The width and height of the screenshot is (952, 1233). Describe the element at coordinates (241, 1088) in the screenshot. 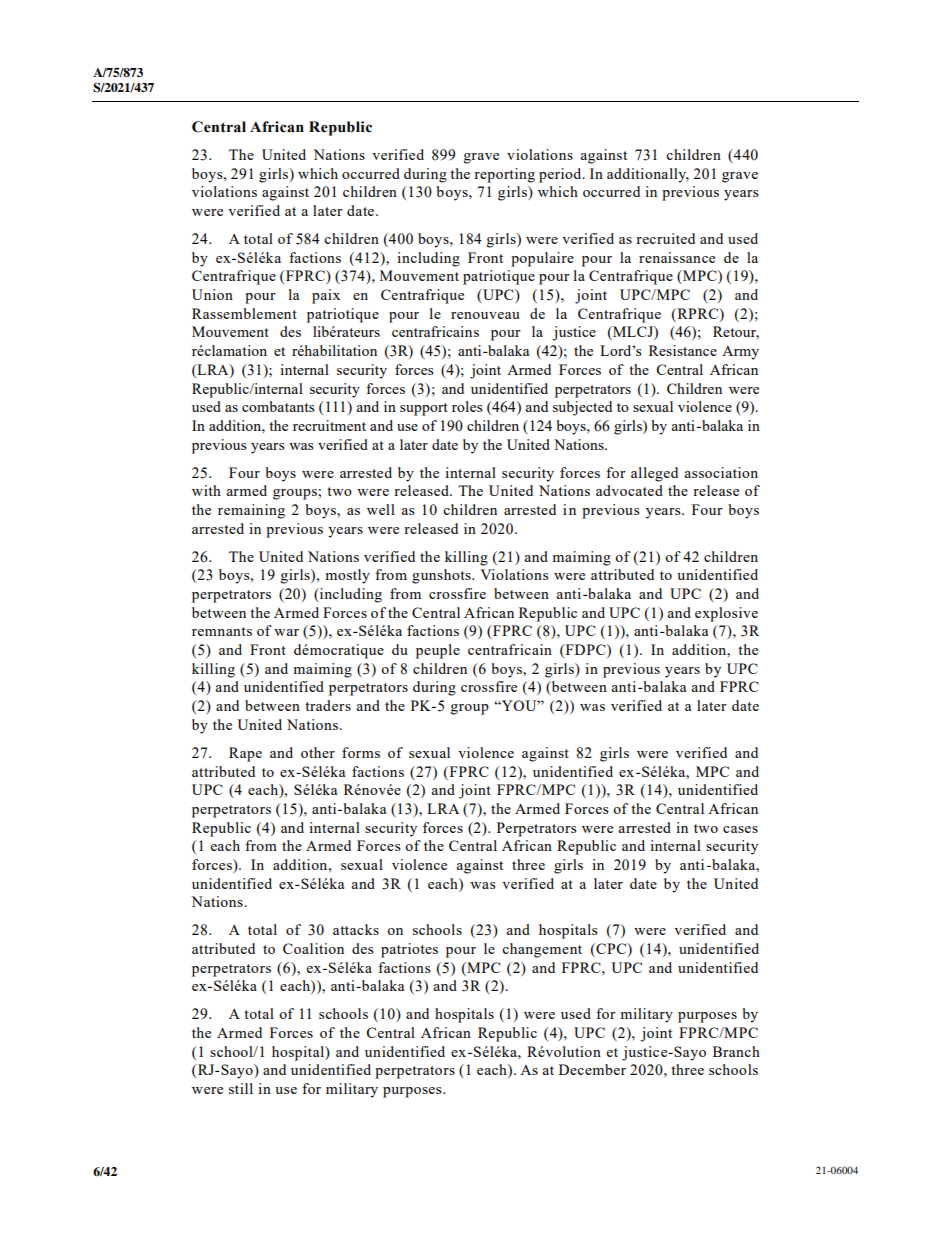

I see `still` at that location.
